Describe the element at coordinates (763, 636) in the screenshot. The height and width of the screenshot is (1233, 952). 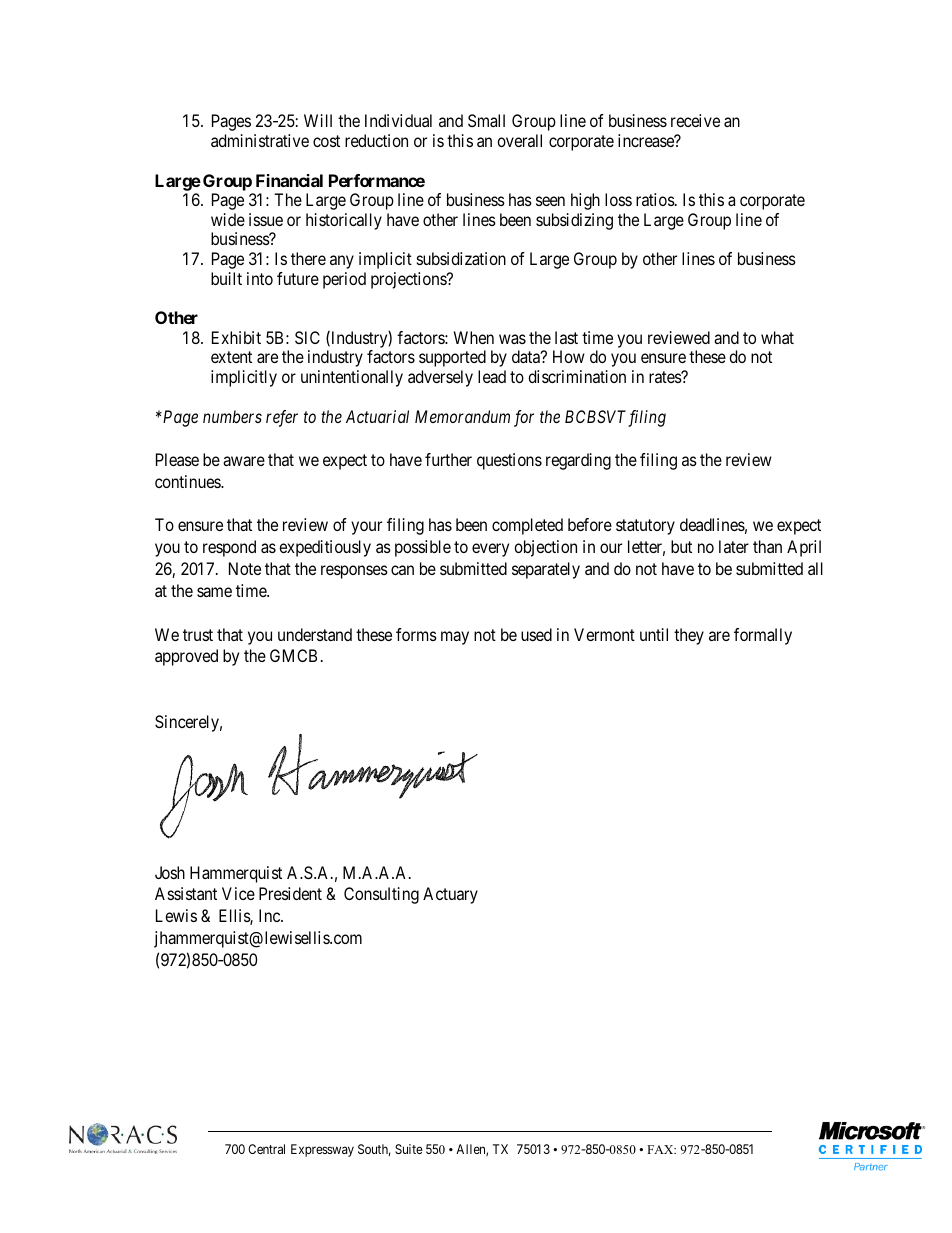
I see `formally` at that location.
